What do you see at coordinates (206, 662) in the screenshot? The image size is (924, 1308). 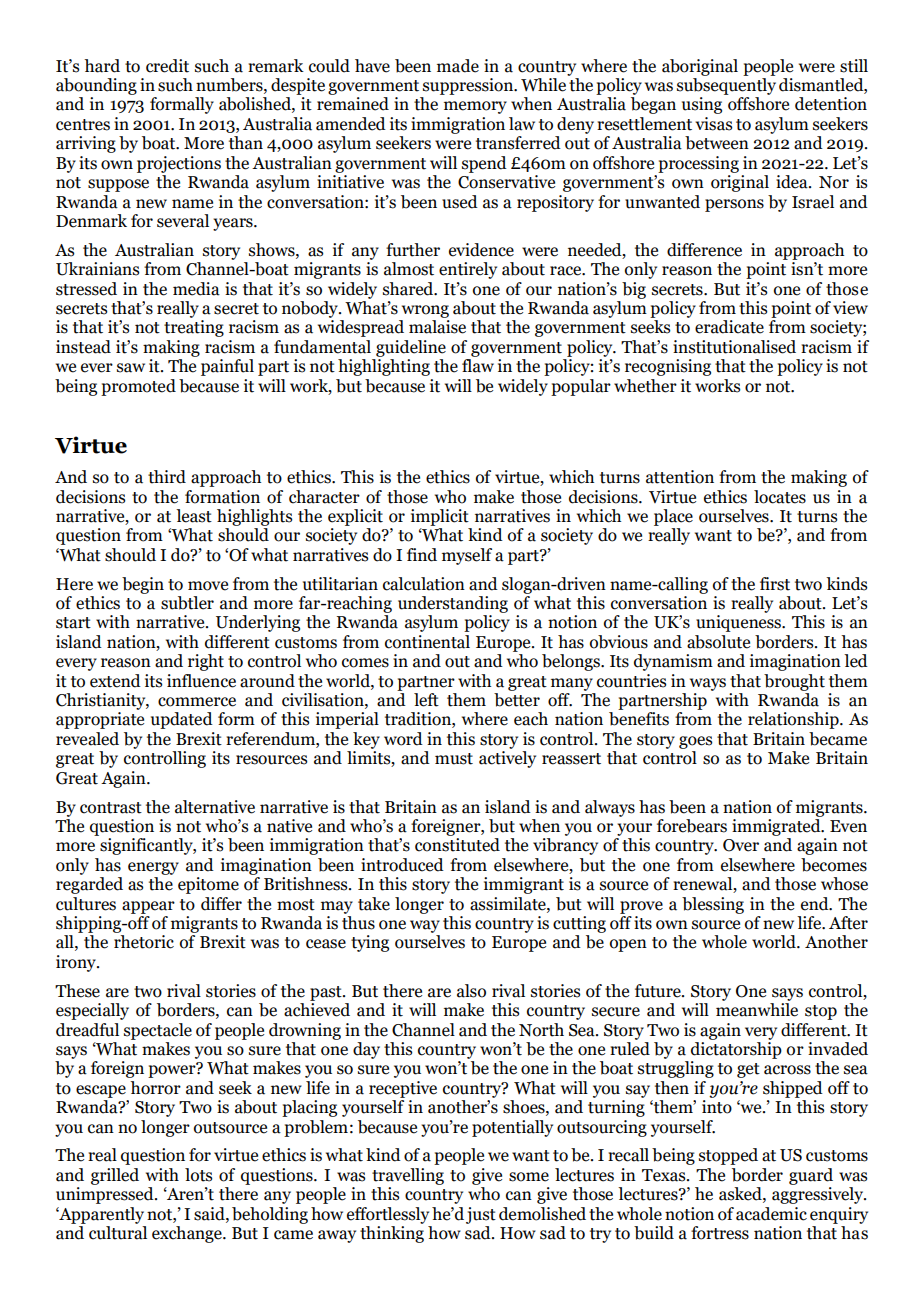 I see `right` at bounding box center [206, 662].
